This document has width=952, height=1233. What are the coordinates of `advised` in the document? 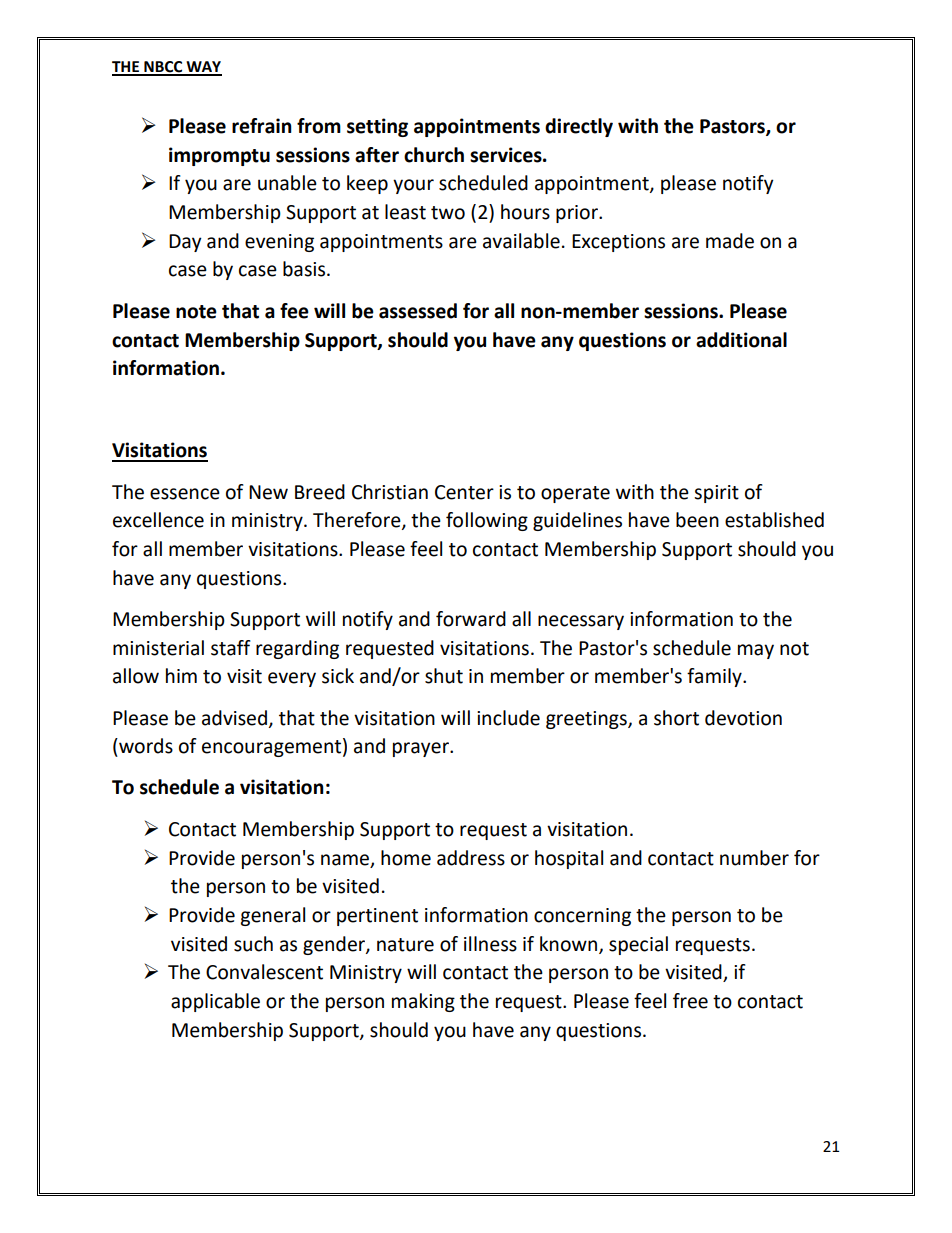 It's located at (234, 718).
